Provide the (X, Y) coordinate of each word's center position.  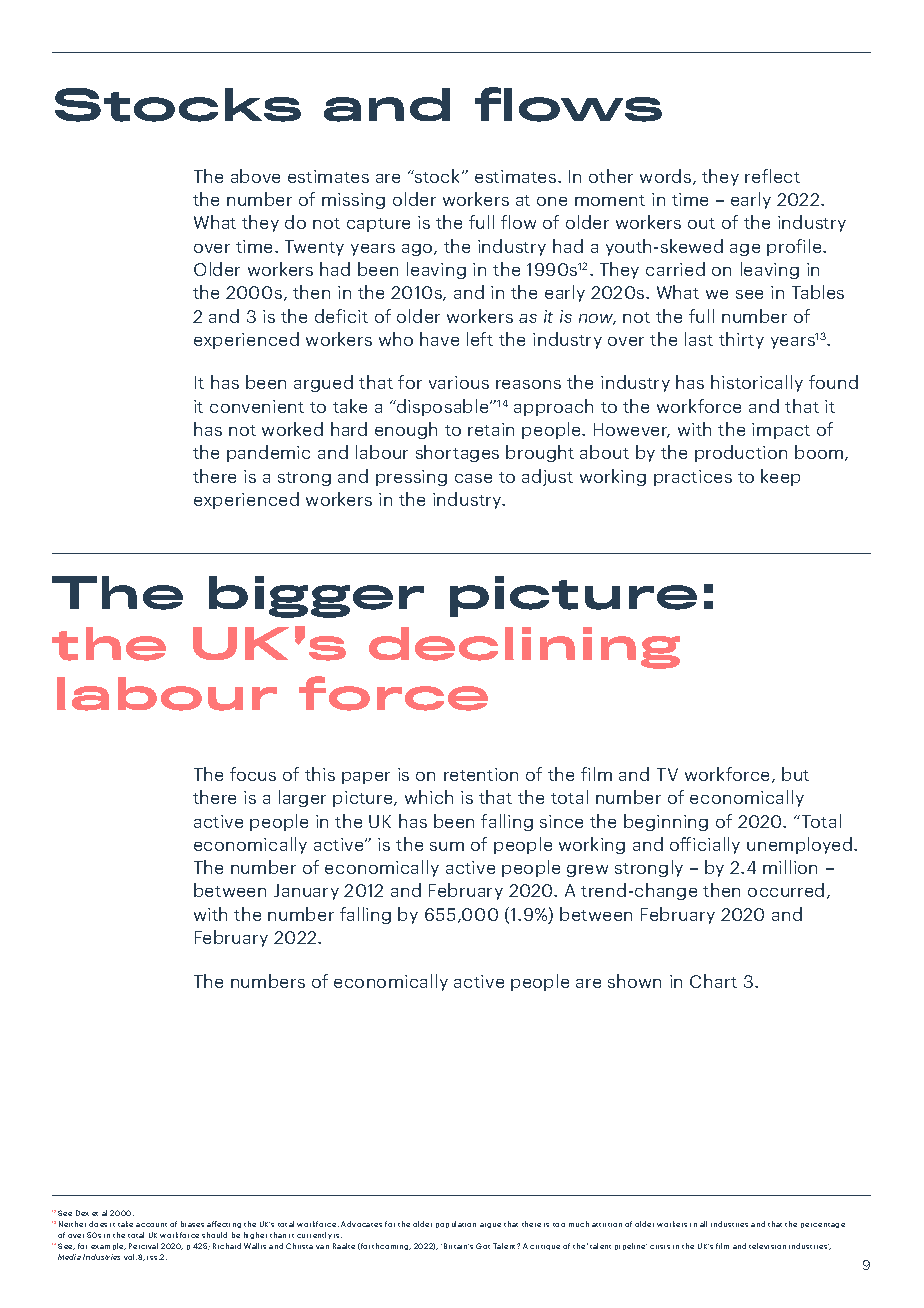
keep (780, 477)
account (151, 1225)
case (473, 478)
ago (418, 250)
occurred (786, 890)
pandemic (268, 453)
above (255, 176)
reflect (772, 176)
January (306, 892)
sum (447, 846)
